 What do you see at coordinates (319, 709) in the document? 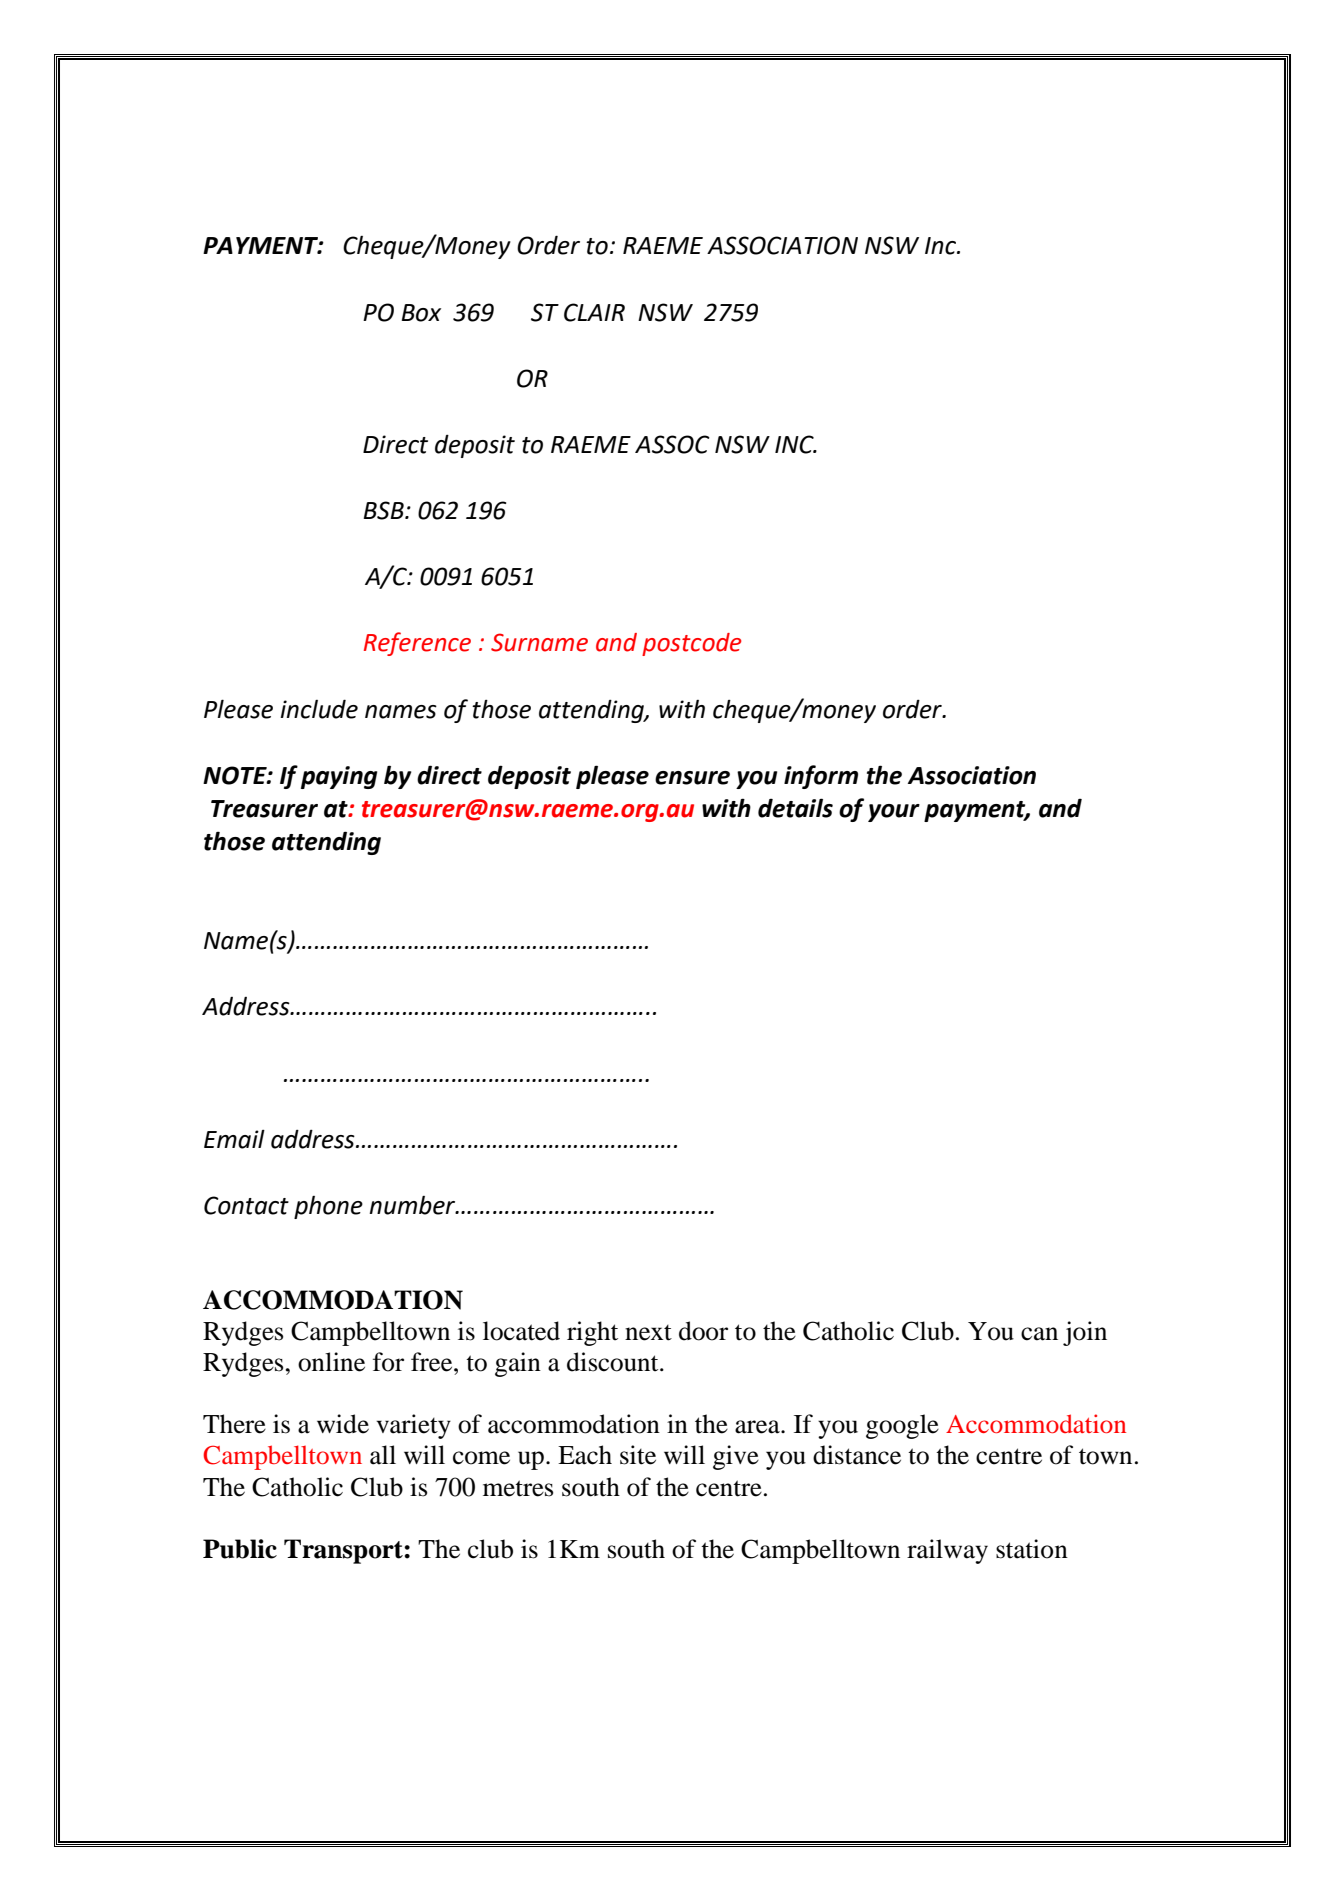
I see `include` at bounding box center [319, 709].
